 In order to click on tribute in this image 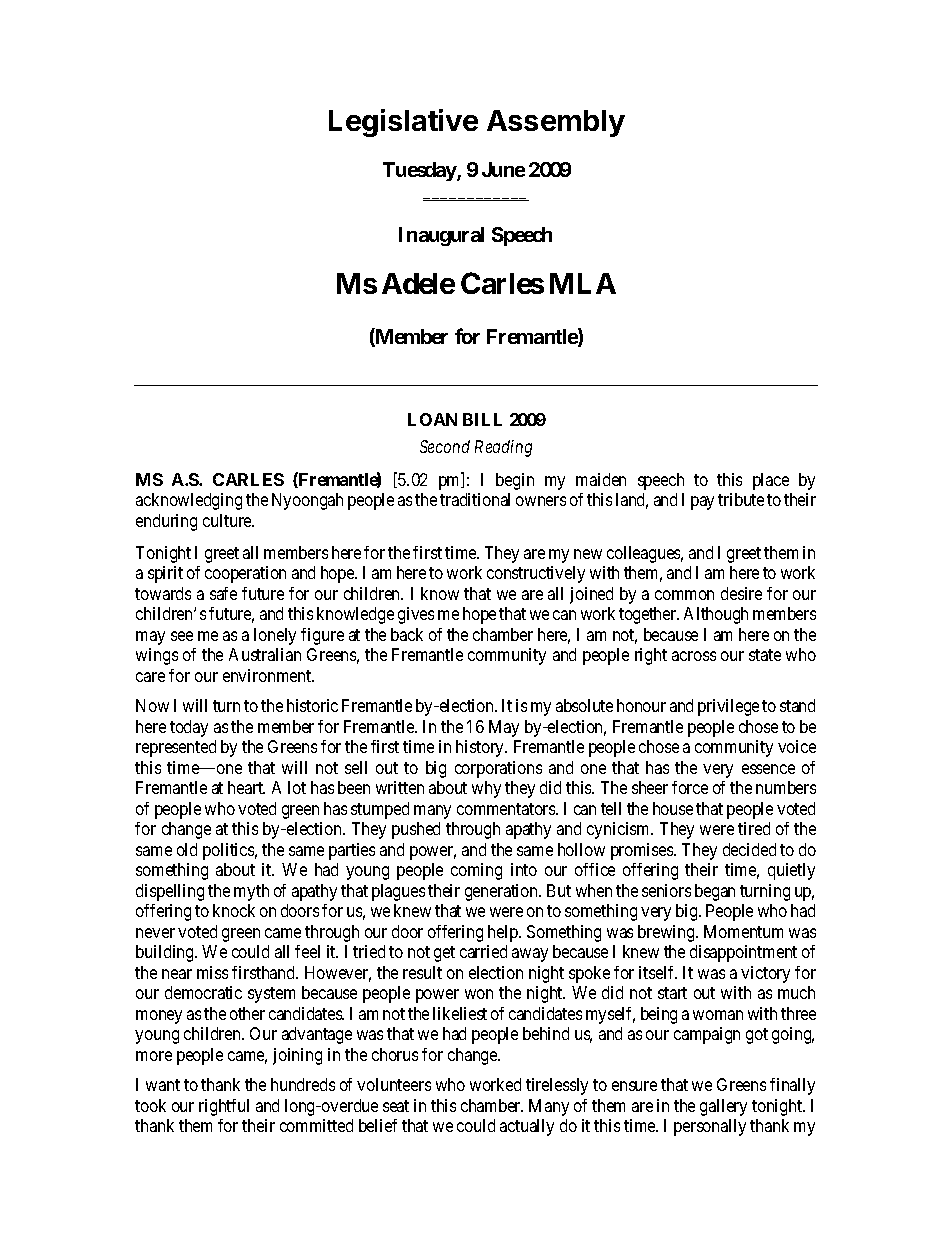, I will do `click(741, 499)`.
